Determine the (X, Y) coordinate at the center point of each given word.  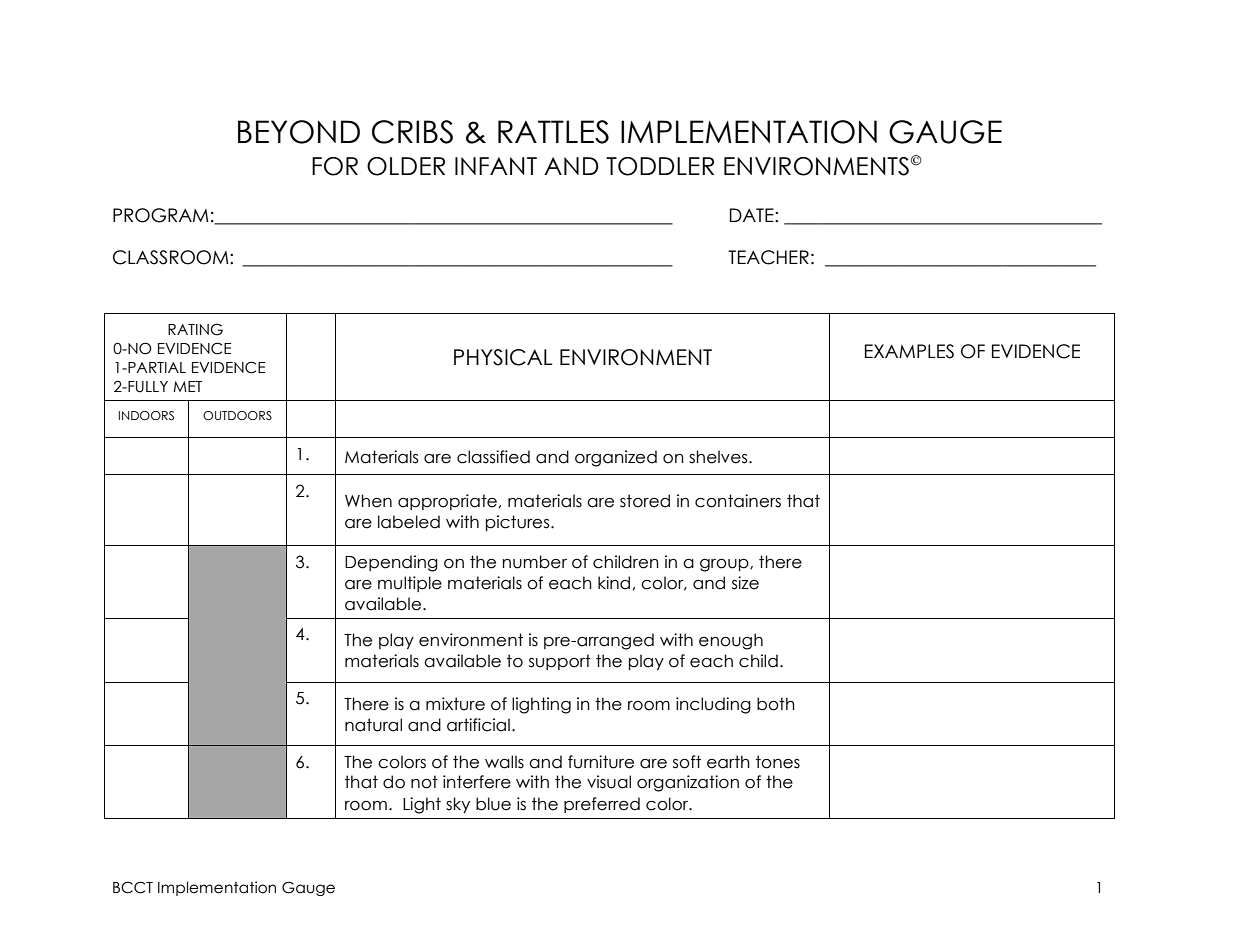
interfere (477, 782)
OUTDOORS (237, 415)
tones (778, 762)
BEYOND (299, 132)
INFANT (496, 166)
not (424, 782)
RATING (195, 329)
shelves (719, 457)
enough (731, 641)
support (560, 662)
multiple (410, 584)
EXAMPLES (909, 351)
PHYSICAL (503, 357)
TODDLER (660, 166)
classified (493, 457)
